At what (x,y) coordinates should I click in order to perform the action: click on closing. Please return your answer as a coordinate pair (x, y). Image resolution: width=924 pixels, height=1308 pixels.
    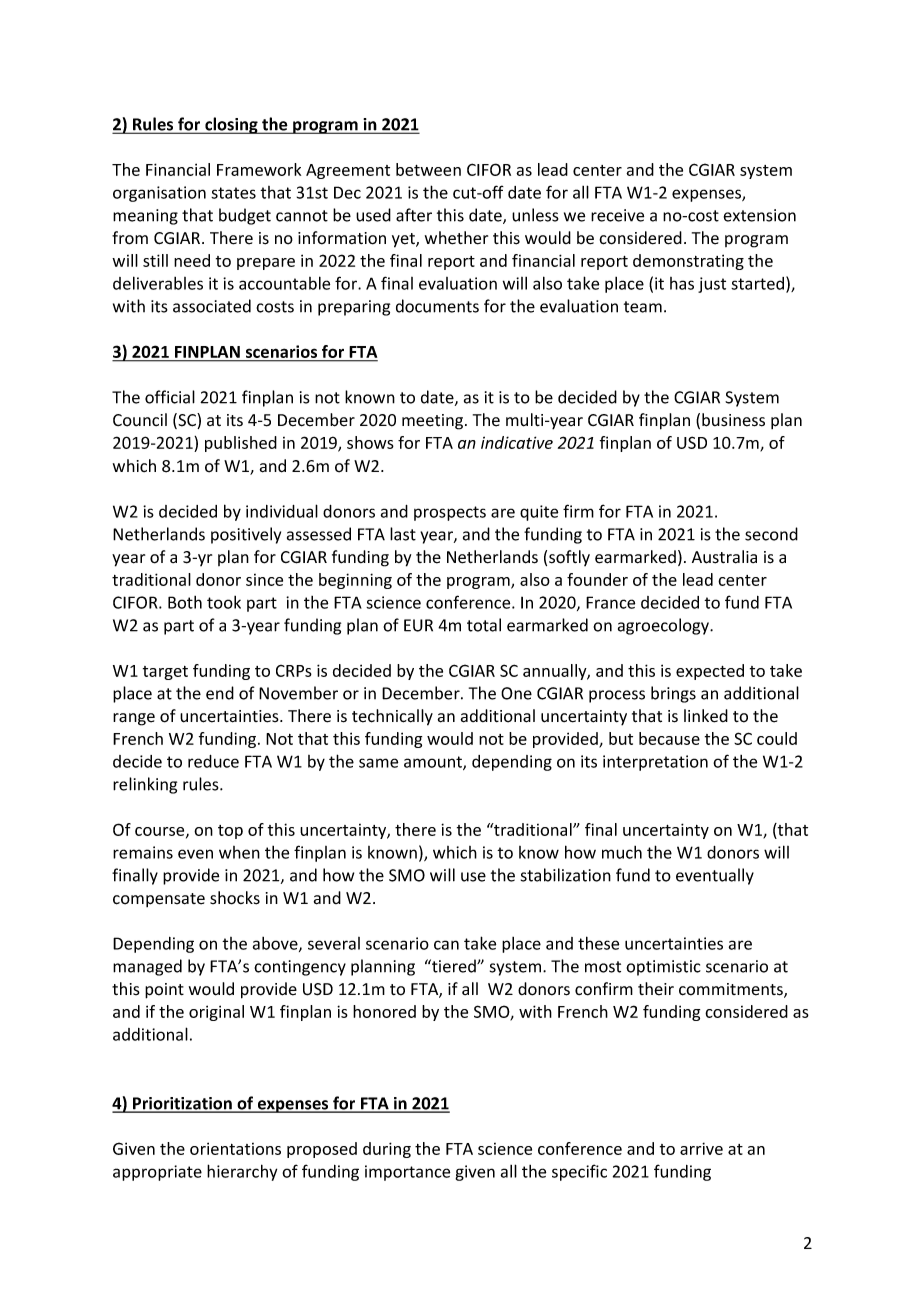
    Looking at the image, I should click on (231, 125).
